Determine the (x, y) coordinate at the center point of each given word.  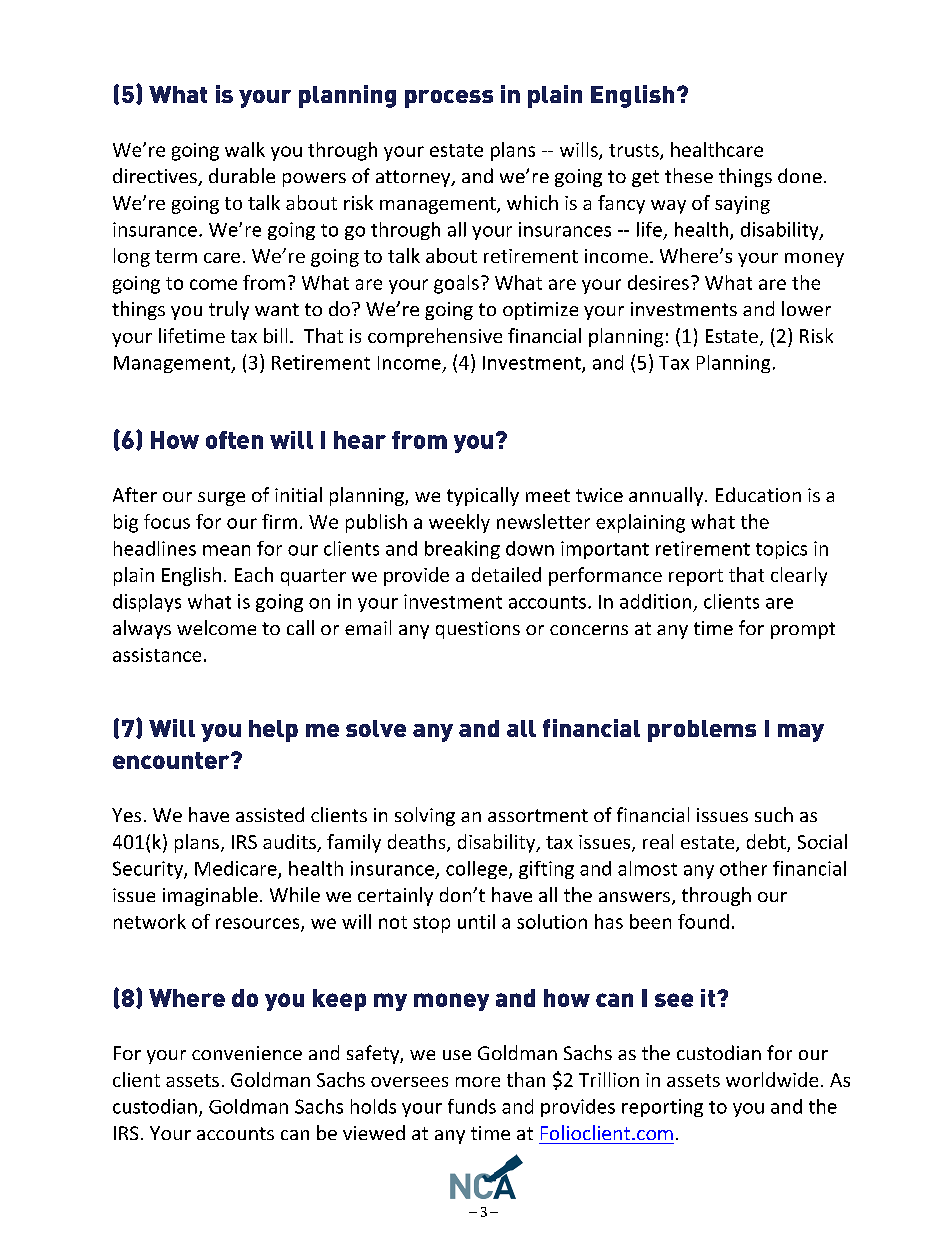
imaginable (210, 896)
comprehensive (435, 337)
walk (245, 149)
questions (478, 630)
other (743, 868)
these (689, 175)
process (449, 99)
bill (275, 335)
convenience (247, 1053)
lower (806, 308)
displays (147, 603)
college (478, 870)
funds (472, 1106)
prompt (803, 630)
